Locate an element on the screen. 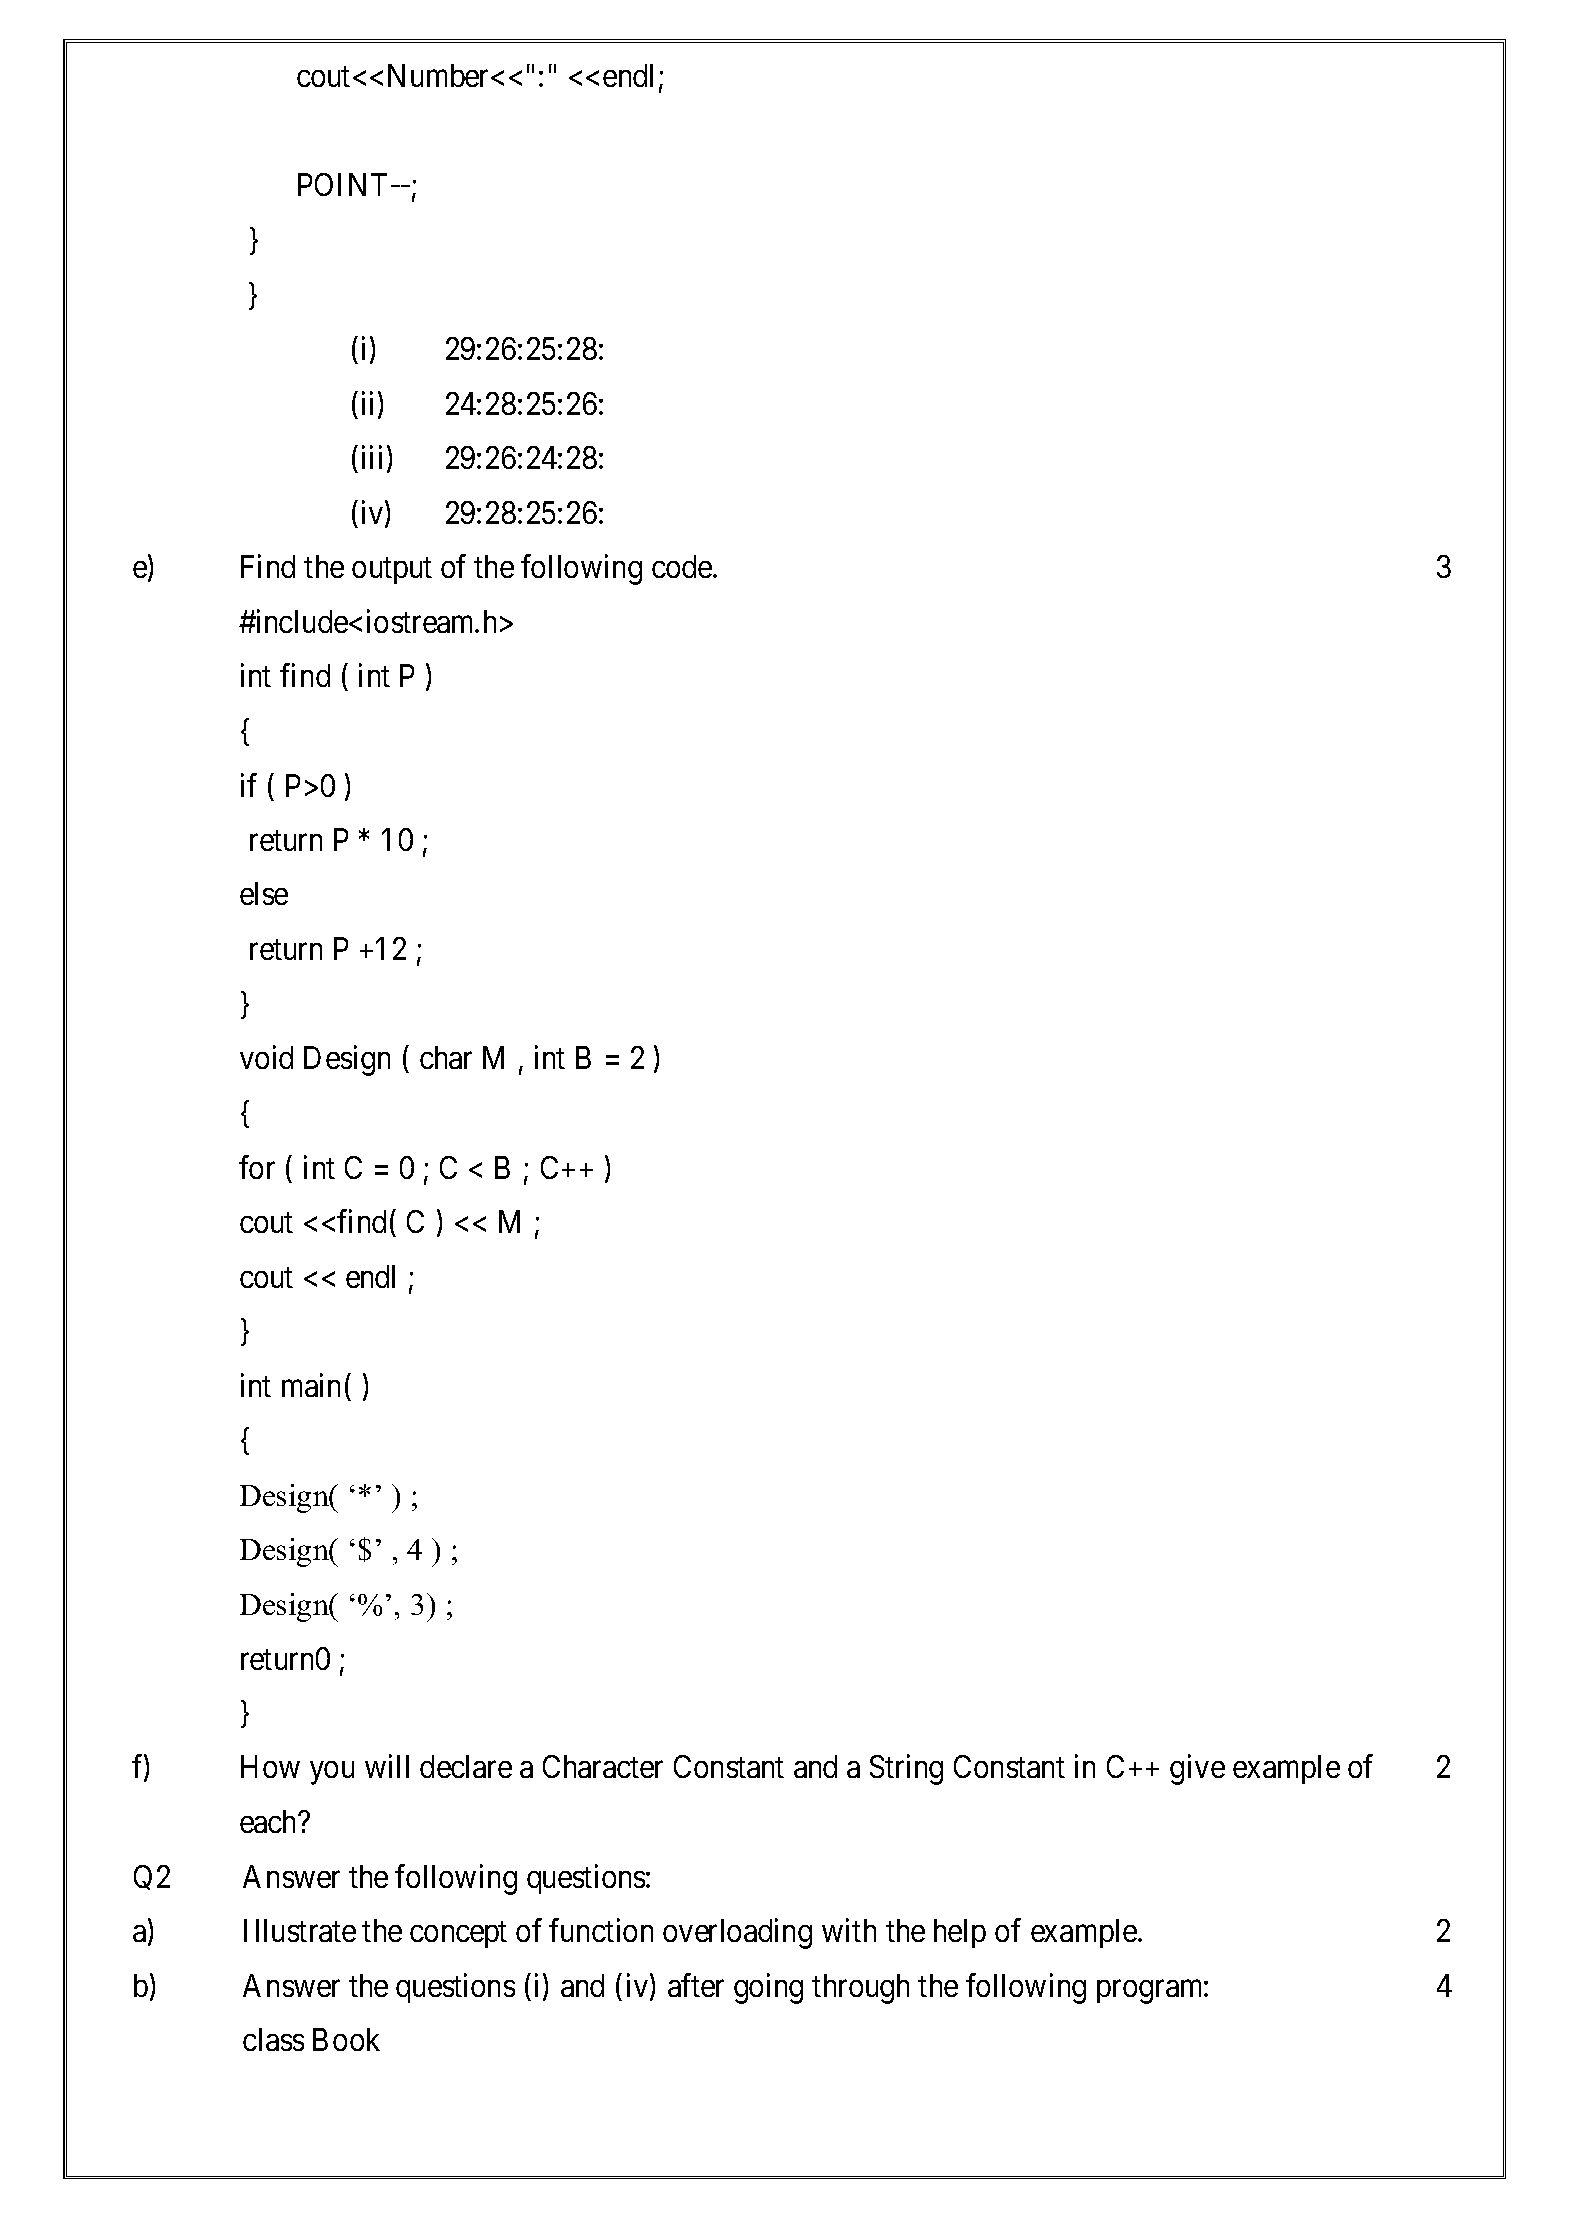 This screenshot has width=1569, height=2218. code is located at coordinates (682, 566).
